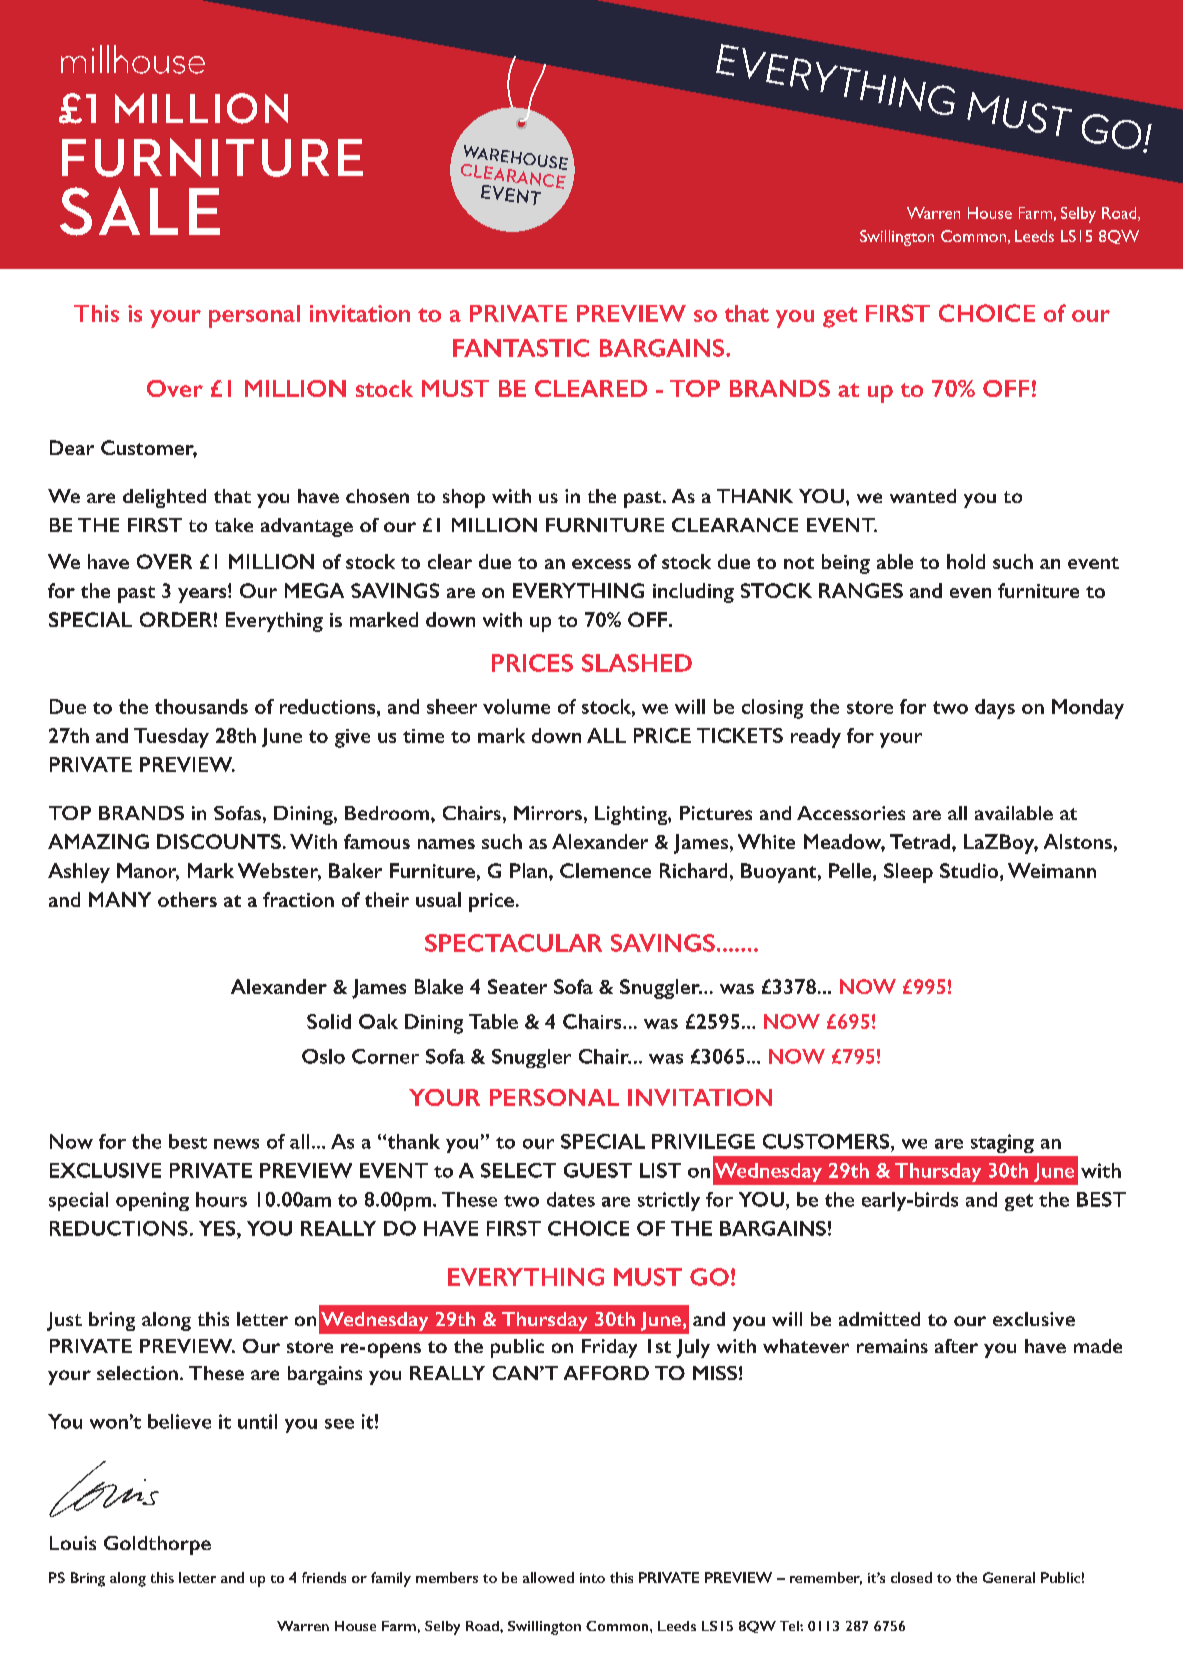 Image resolution: width=1183 pixels, height=1659 pixels. I want to click on PRIVILEGE, so click(703, 1141).
